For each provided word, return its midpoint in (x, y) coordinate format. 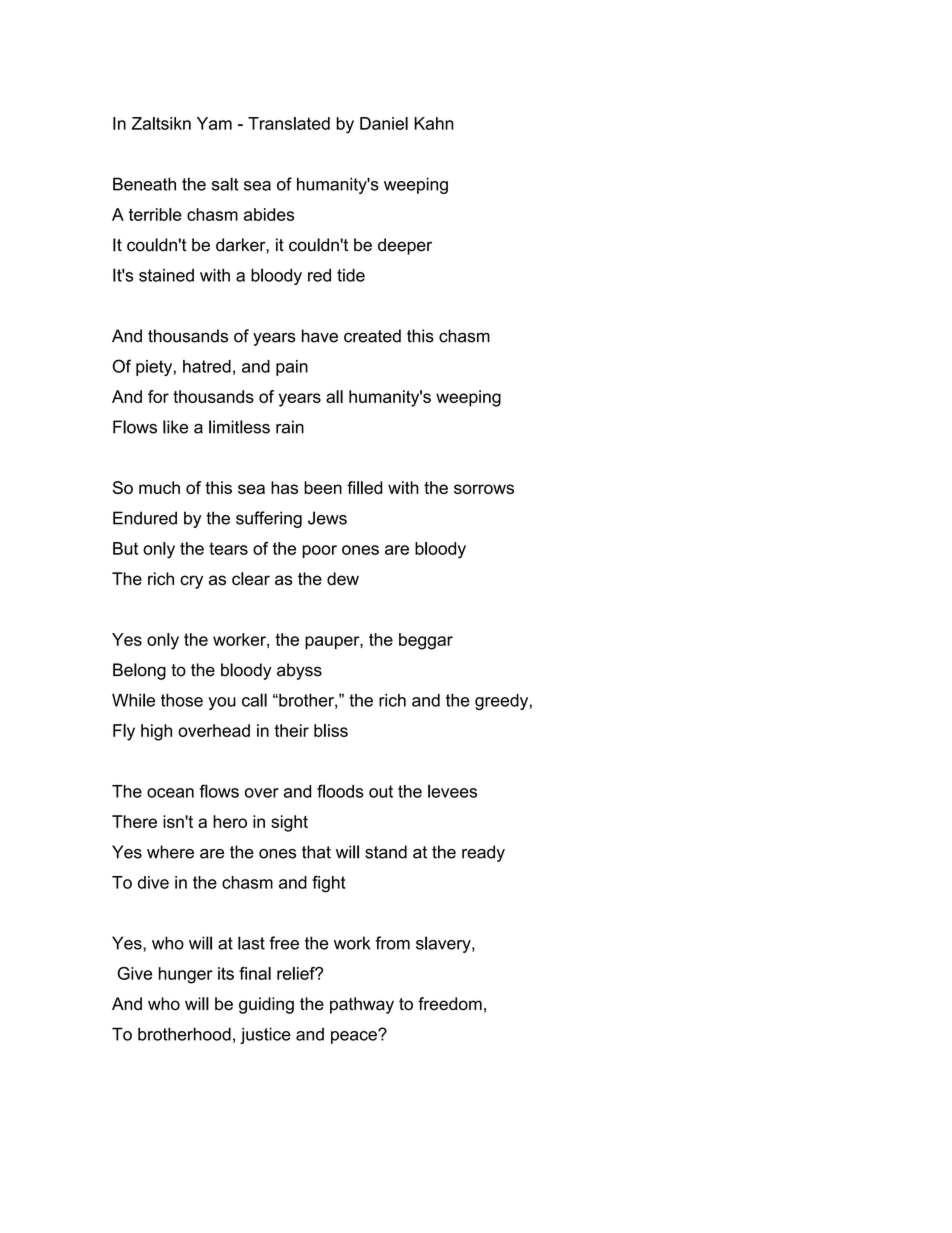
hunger (186, 975)
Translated (289, 123)
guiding (266, 1005)
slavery (444, 944)
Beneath (144, 184)
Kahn (434, 123)
